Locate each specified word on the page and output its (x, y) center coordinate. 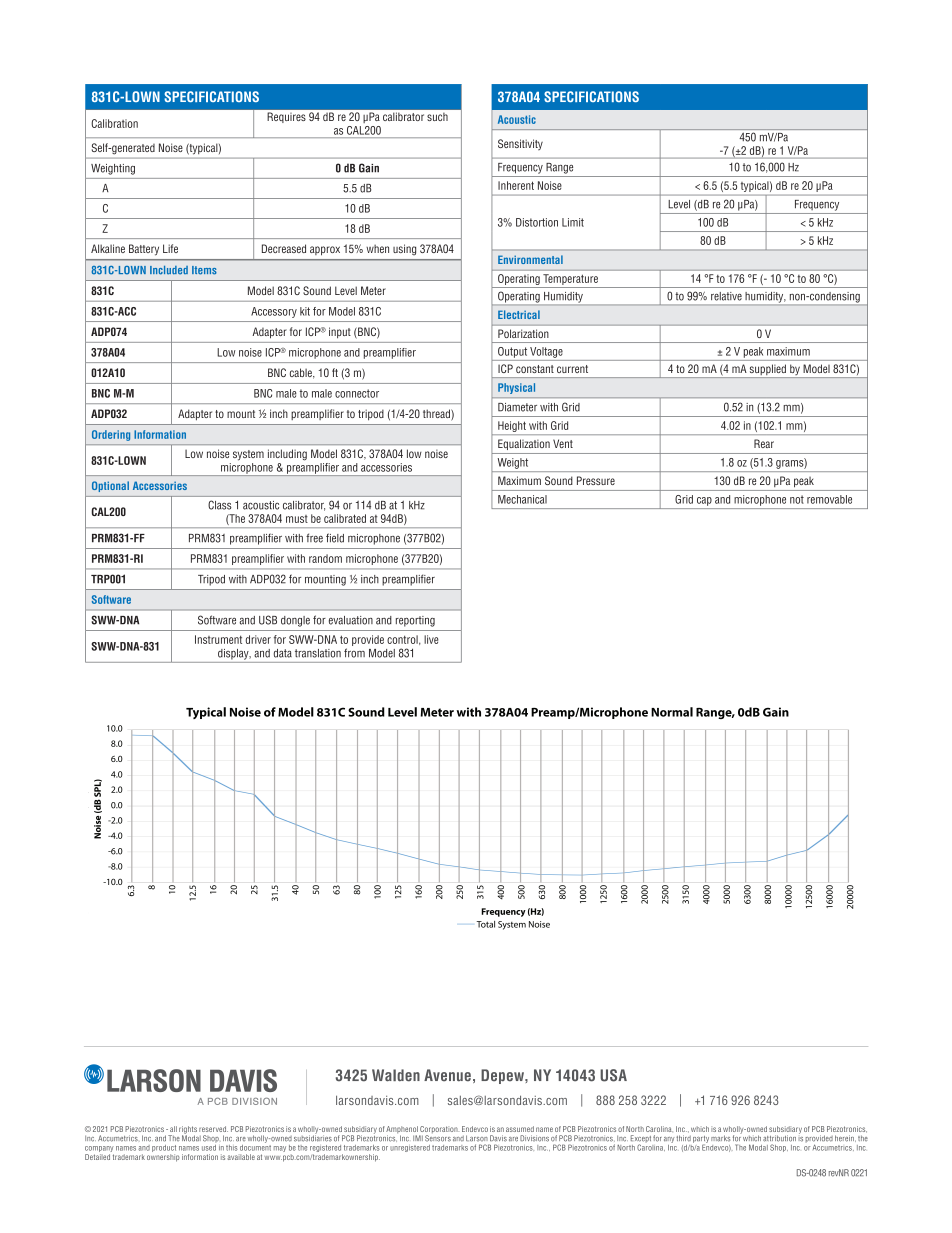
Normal (672, 712)
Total (486, 924)
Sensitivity (520, 144)
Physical (516, 388)
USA (613, 1075)
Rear (764, 443)
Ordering (111, 435)
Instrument (218, 639)
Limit (573, 222)
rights (188, 1131)
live (431, 639)
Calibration (114, 123)
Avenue (447, 1075)
